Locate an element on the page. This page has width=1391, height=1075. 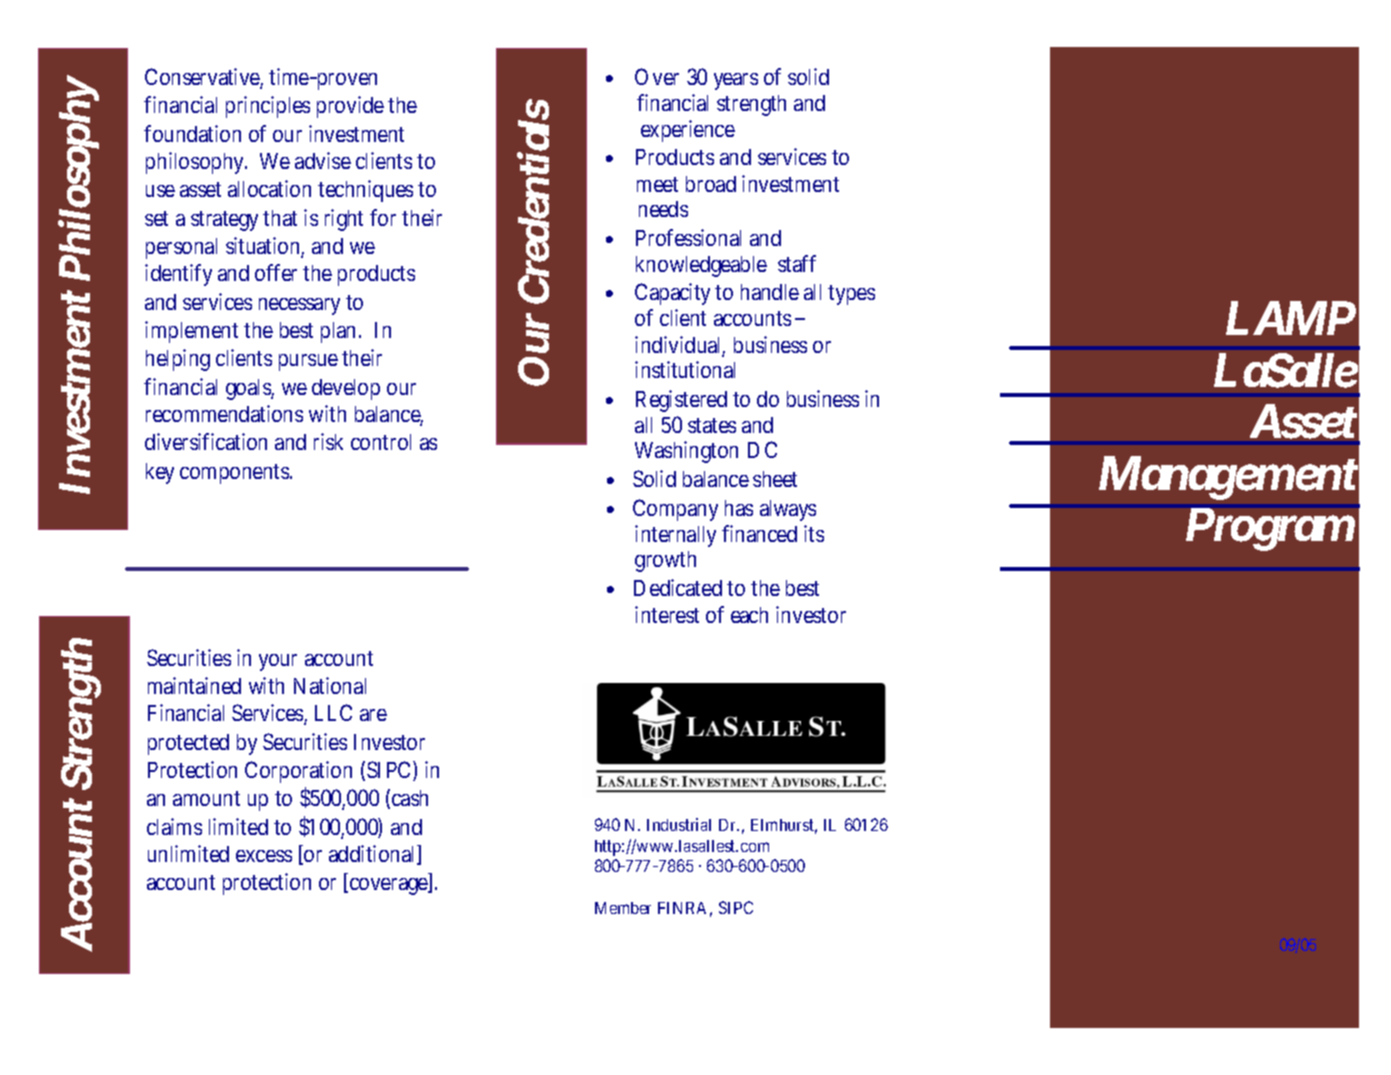
years is located at coordinates (736, 81).
